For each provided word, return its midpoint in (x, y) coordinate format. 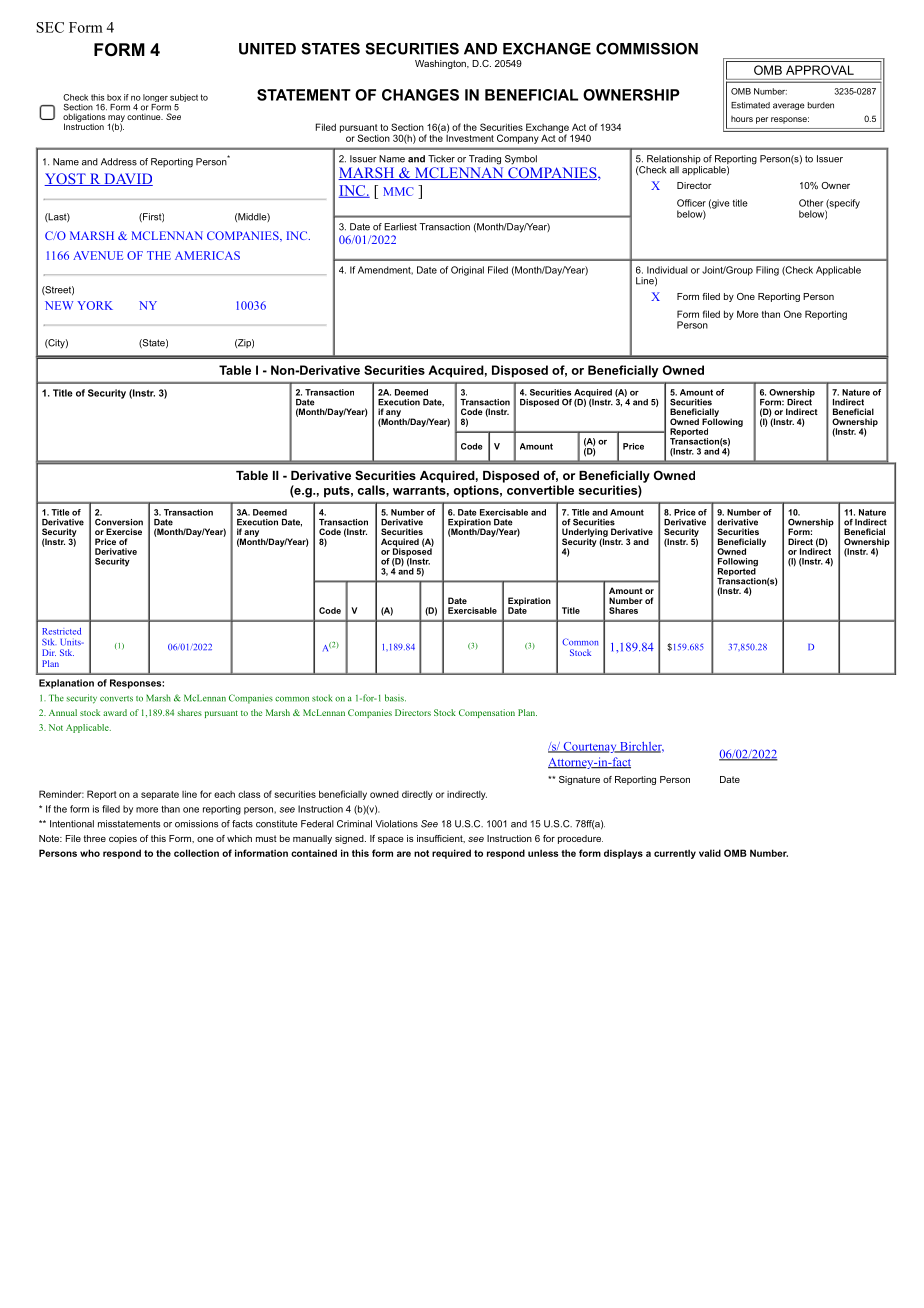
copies (123, 839)
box (114, 97)
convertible (540, 490)
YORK (95, 305)
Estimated (750, 105)
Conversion (119, 522)
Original (467, 271)
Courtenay (590, 747)
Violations (396, 824)
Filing (767, 271)
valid (710, 853)
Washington (441, 64)
